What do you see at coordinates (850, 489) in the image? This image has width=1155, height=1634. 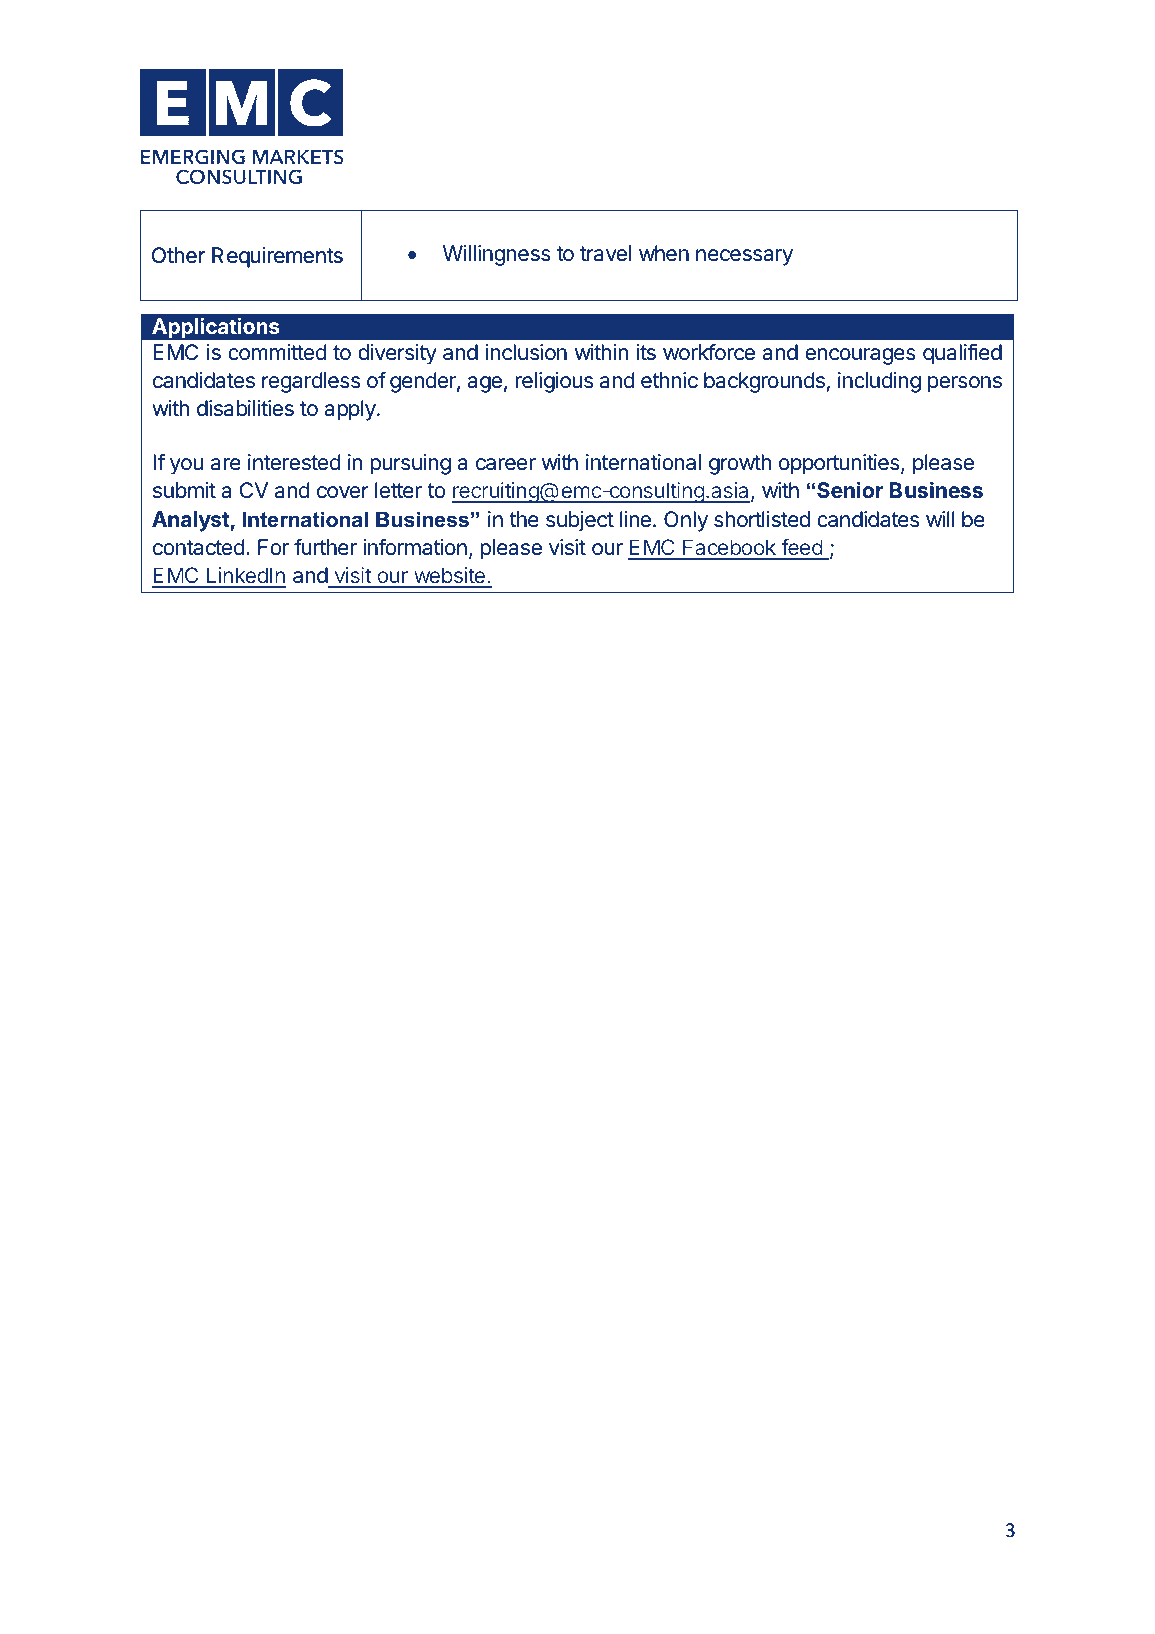 I see `Senior` at bounding box center [850, 489].
